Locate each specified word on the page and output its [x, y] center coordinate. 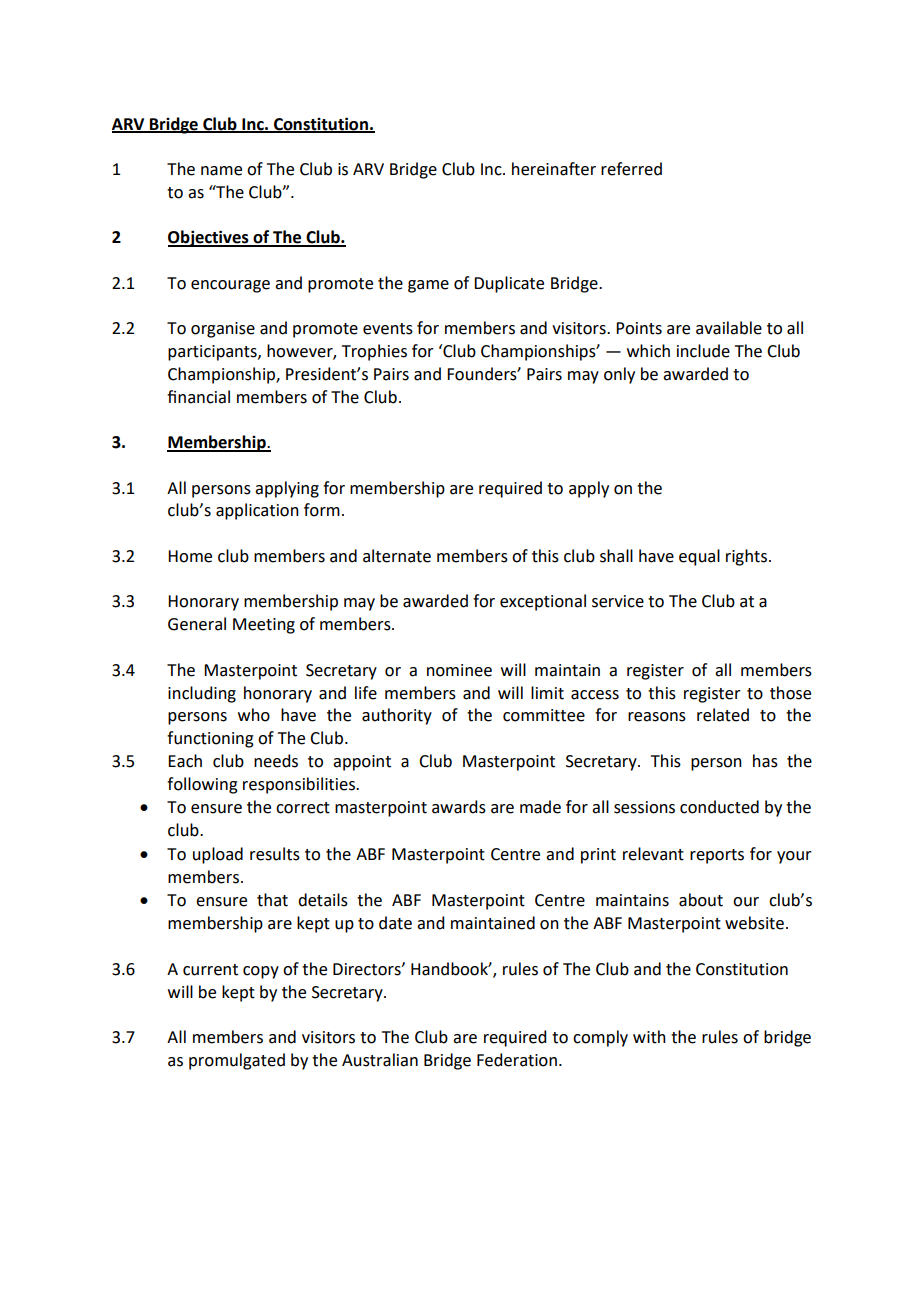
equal [699, 557]
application [257, 511]
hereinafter [554, 169]
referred [631, 169]
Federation [517, 1060]
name [221, 171]
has [765, 761]
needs [276, 761]
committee [544, 715]
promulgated [237, 1061]
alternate [397, 556]
